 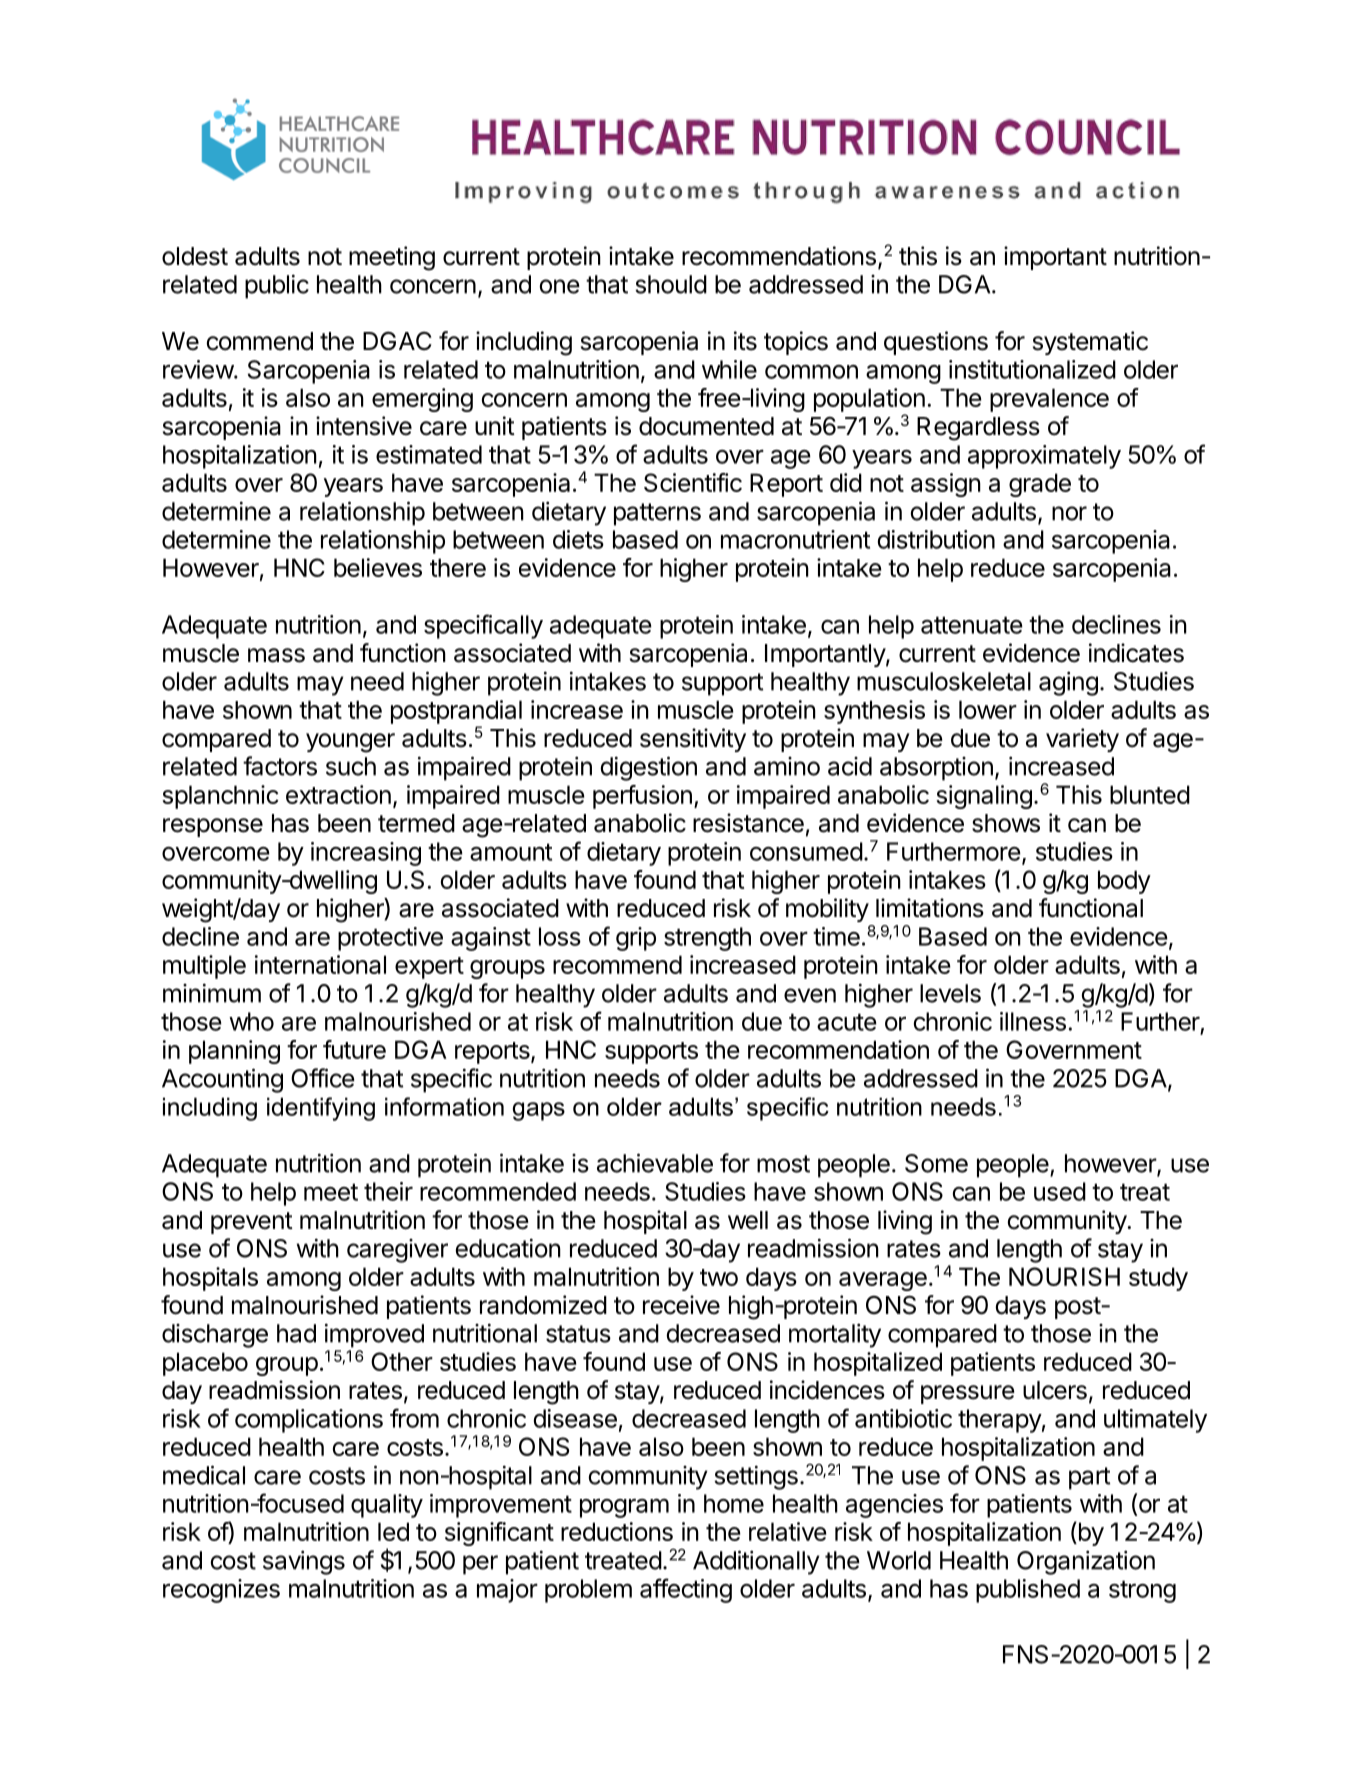 What do you see at coordinates (686, 1590) in the screenshot?
I see `affecting` at bounding box center [686, 1590].
